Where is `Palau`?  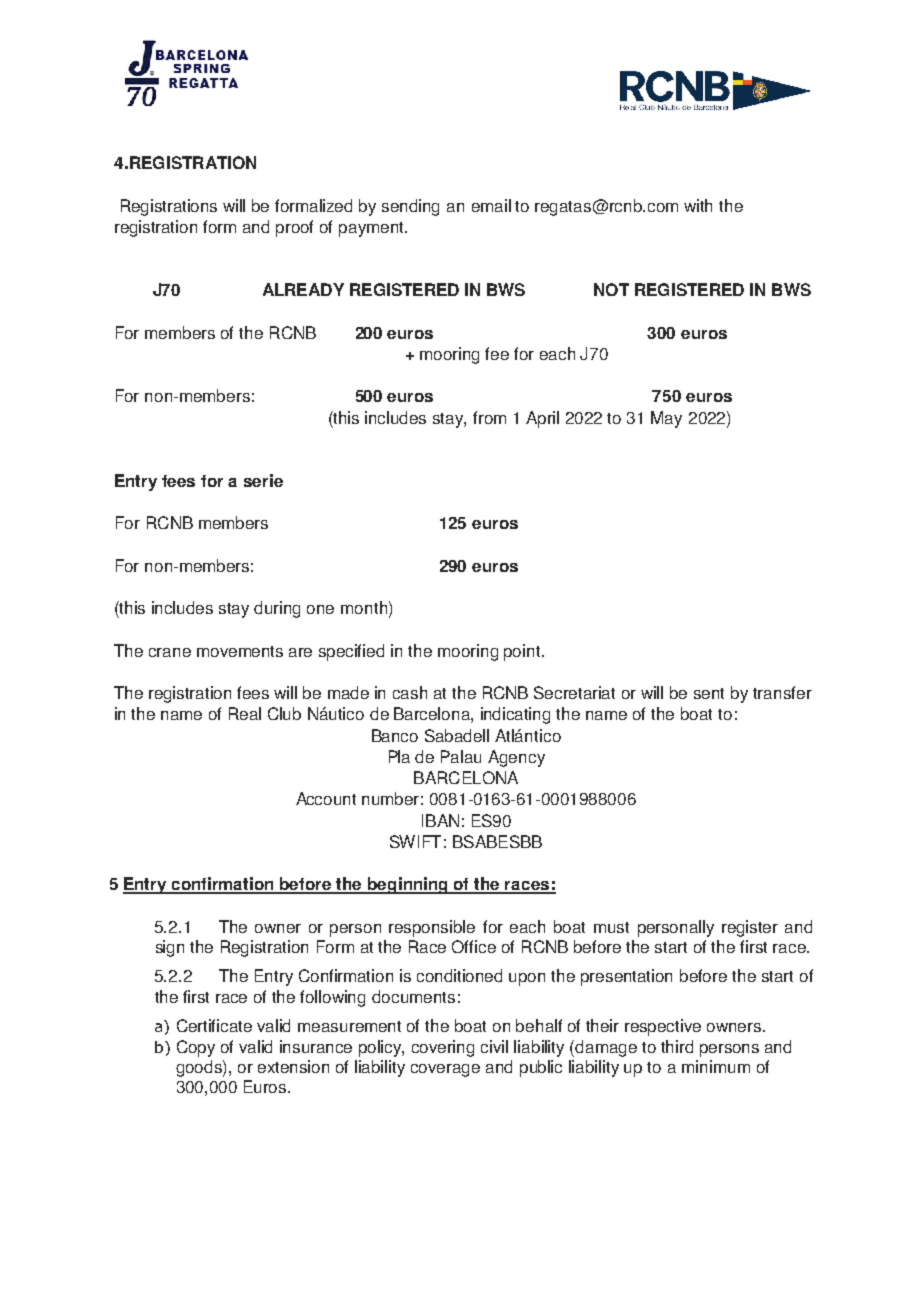
Palau is located at coordinates (461, 756).
